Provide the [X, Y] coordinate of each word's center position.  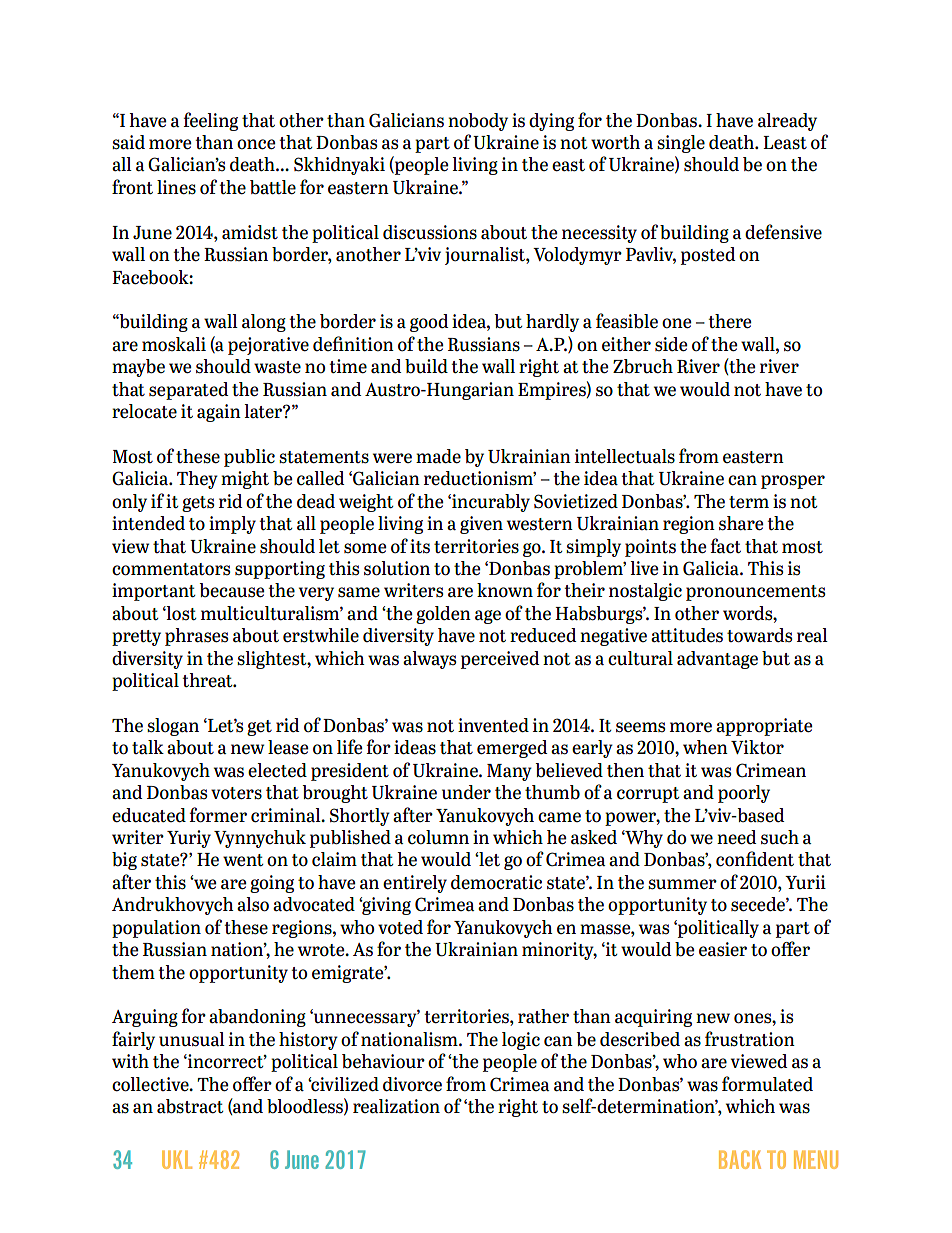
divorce [412, 1084]
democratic [496, 882]
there [729, 321]
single [681, 144]
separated [188, 391]
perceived [500, 660]
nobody [478, 122]
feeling [210, 121]
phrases [196, 637]
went [243, 860]
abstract [190, 1106]
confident [755, 859]
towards [759, 635]
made [438, 456]
